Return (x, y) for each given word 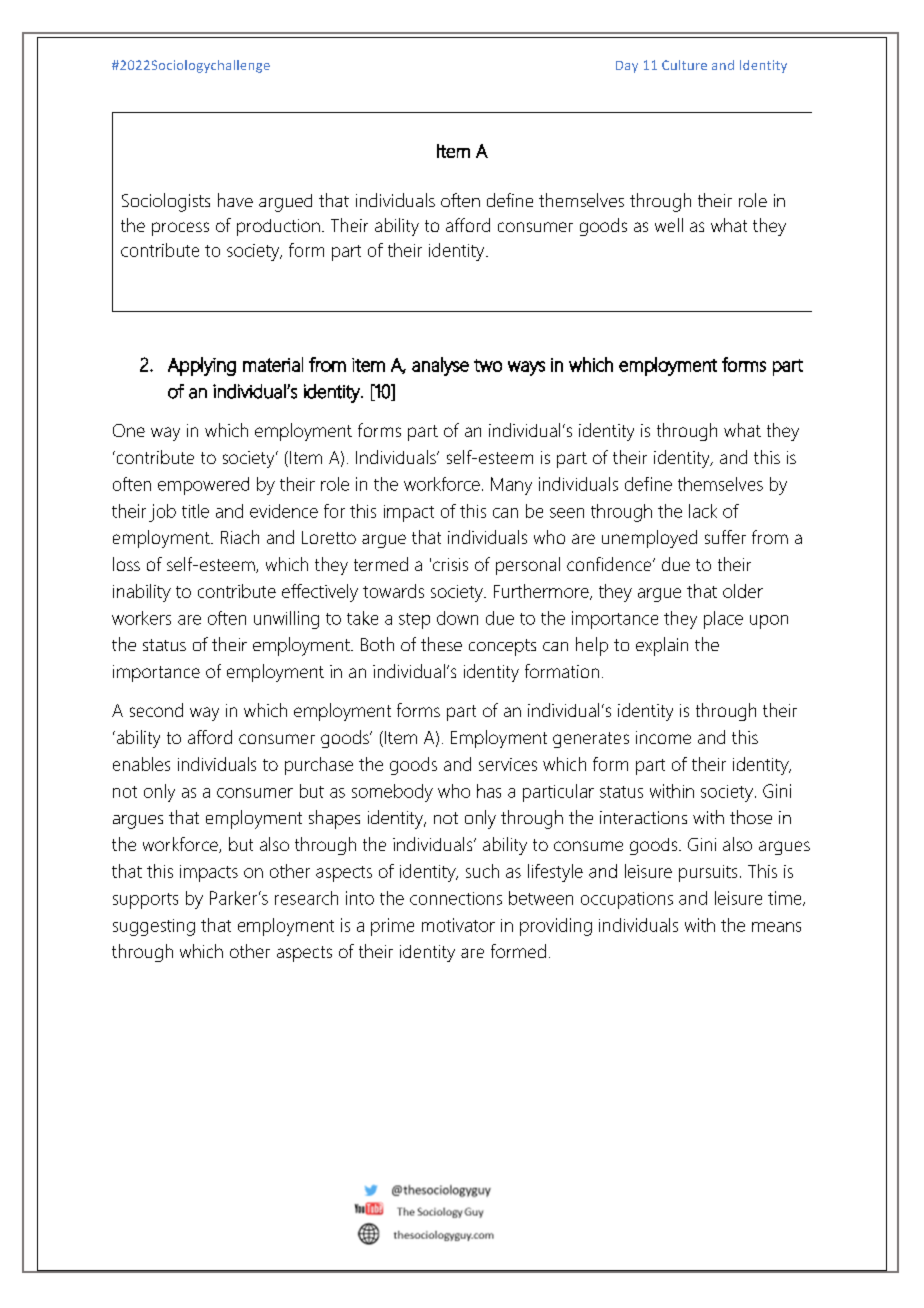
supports (145, 901)
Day (627, 67)
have (235, 200)
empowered (203, 486)
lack (703, 511)
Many (511, 486)
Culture (684, 65)
